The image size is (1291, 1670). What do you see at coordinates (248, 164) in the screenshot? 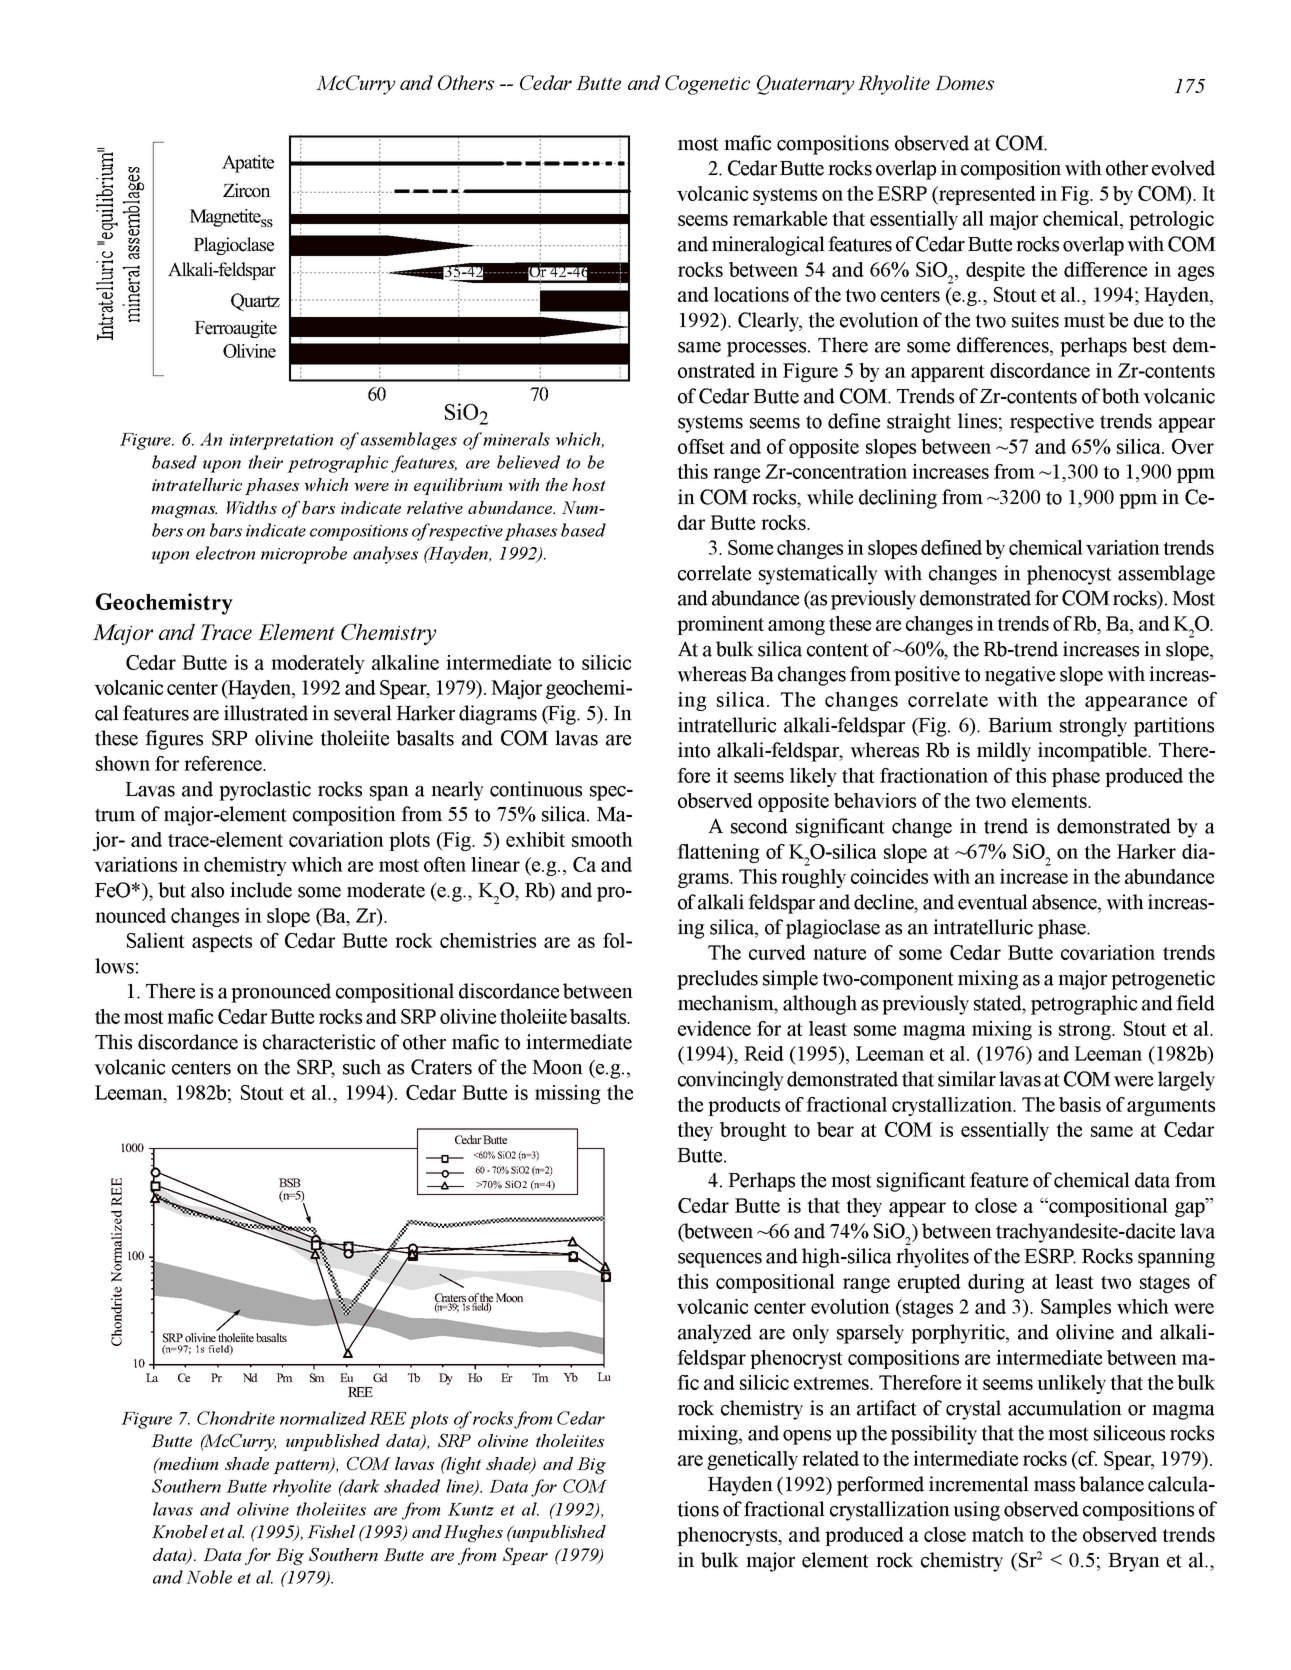
I see `Apatite` at bounding box center [248, 164].
